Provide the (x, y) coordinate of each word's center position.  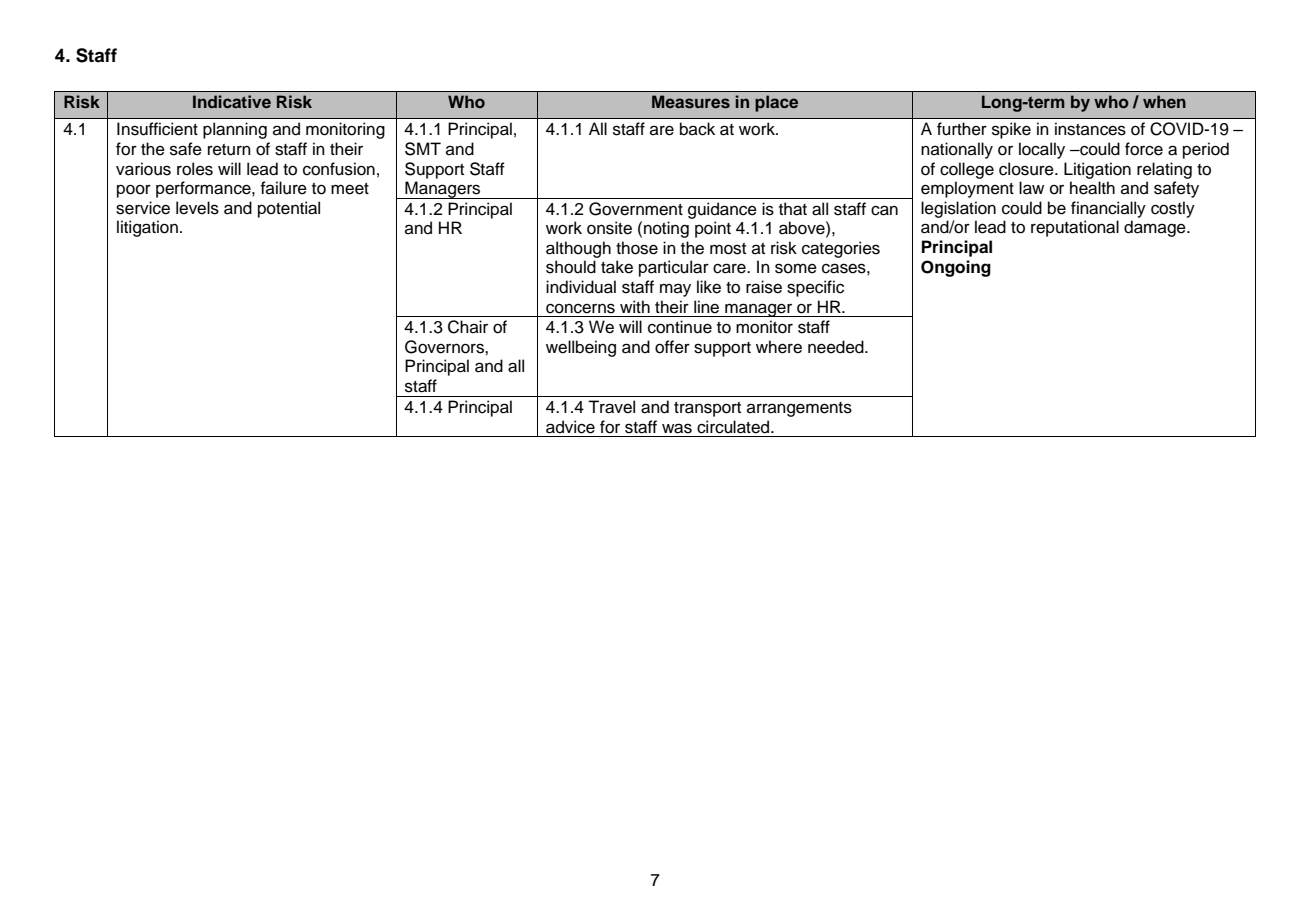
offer (672, 347)
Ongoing (956, 268)
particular (674, 268)
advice (570, 427)
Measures (691, 101)
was (677, 428)
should (571, 267)
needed (837, 347)
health (1092, 188)
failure (284, 188)
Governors (445, 347)
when (1164, 101)
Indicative (232, 101)
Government (636, 209)
